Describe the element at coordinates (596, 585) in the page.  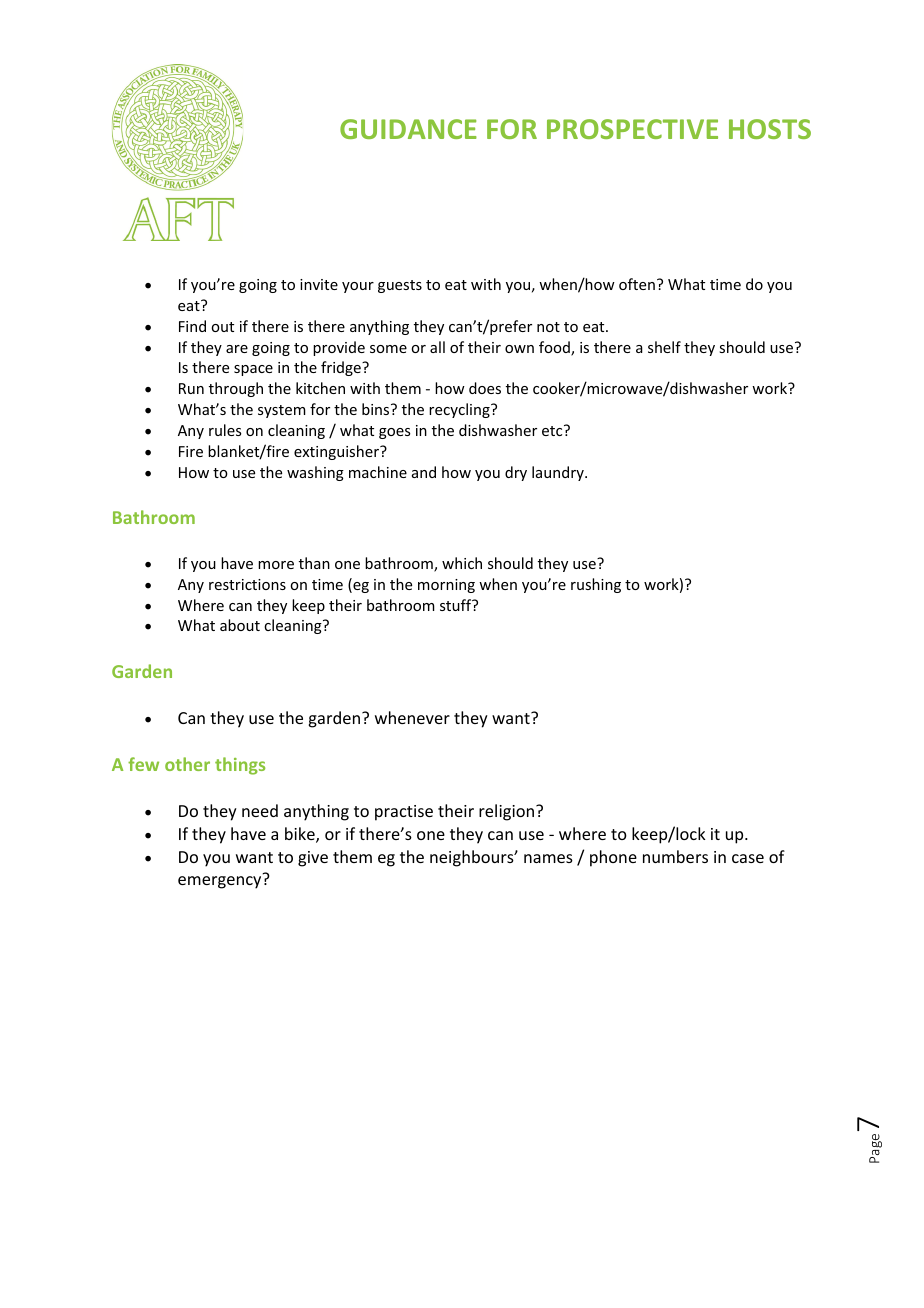
I see `rushing` at that location.
